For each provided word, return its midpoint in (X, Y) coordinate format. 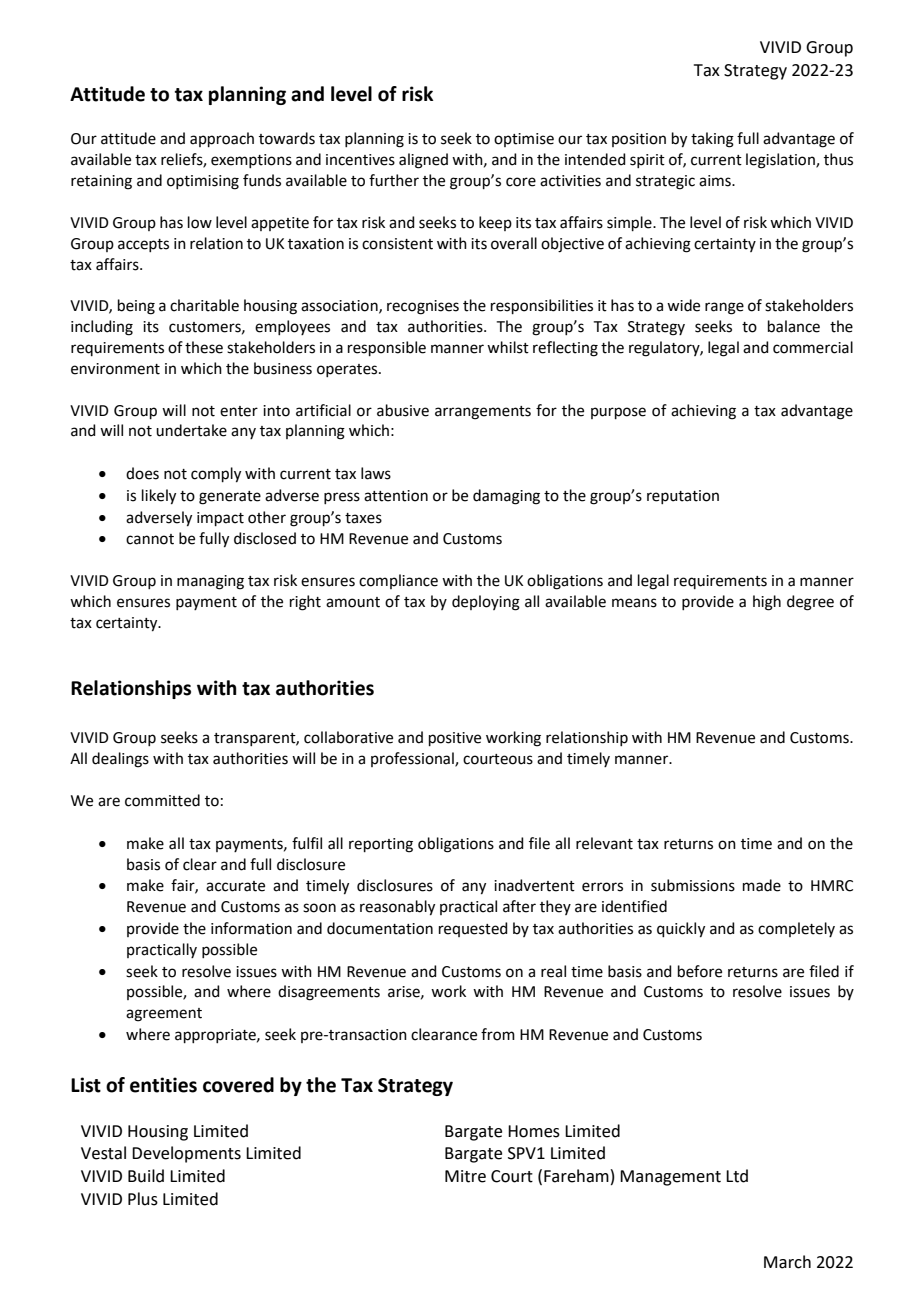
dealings (120, 760)
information (251, 928)
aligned (423, 161)
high (767, 603)
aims (716, 181)
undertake (191, 430)
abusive (403, 410)
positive (455, 739)
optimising (203, 182)
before (700, 971)
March (787, 1262)
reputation (683, 497)
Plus (143, 1199)
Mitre (465, 1176)
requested (473, 929)
